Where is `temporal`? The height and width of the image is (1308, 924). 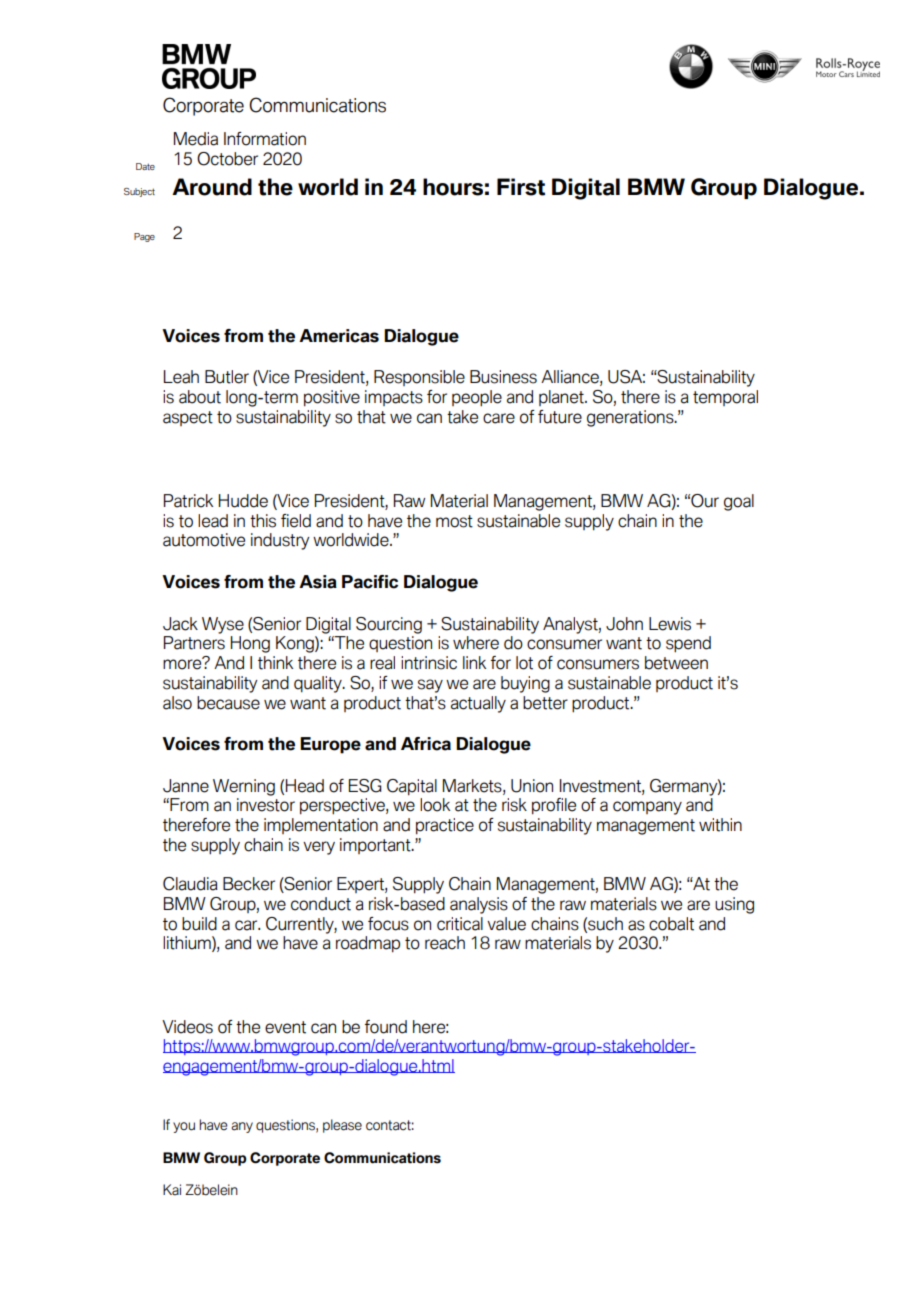 temporal is located at coordinates (725, 398).
